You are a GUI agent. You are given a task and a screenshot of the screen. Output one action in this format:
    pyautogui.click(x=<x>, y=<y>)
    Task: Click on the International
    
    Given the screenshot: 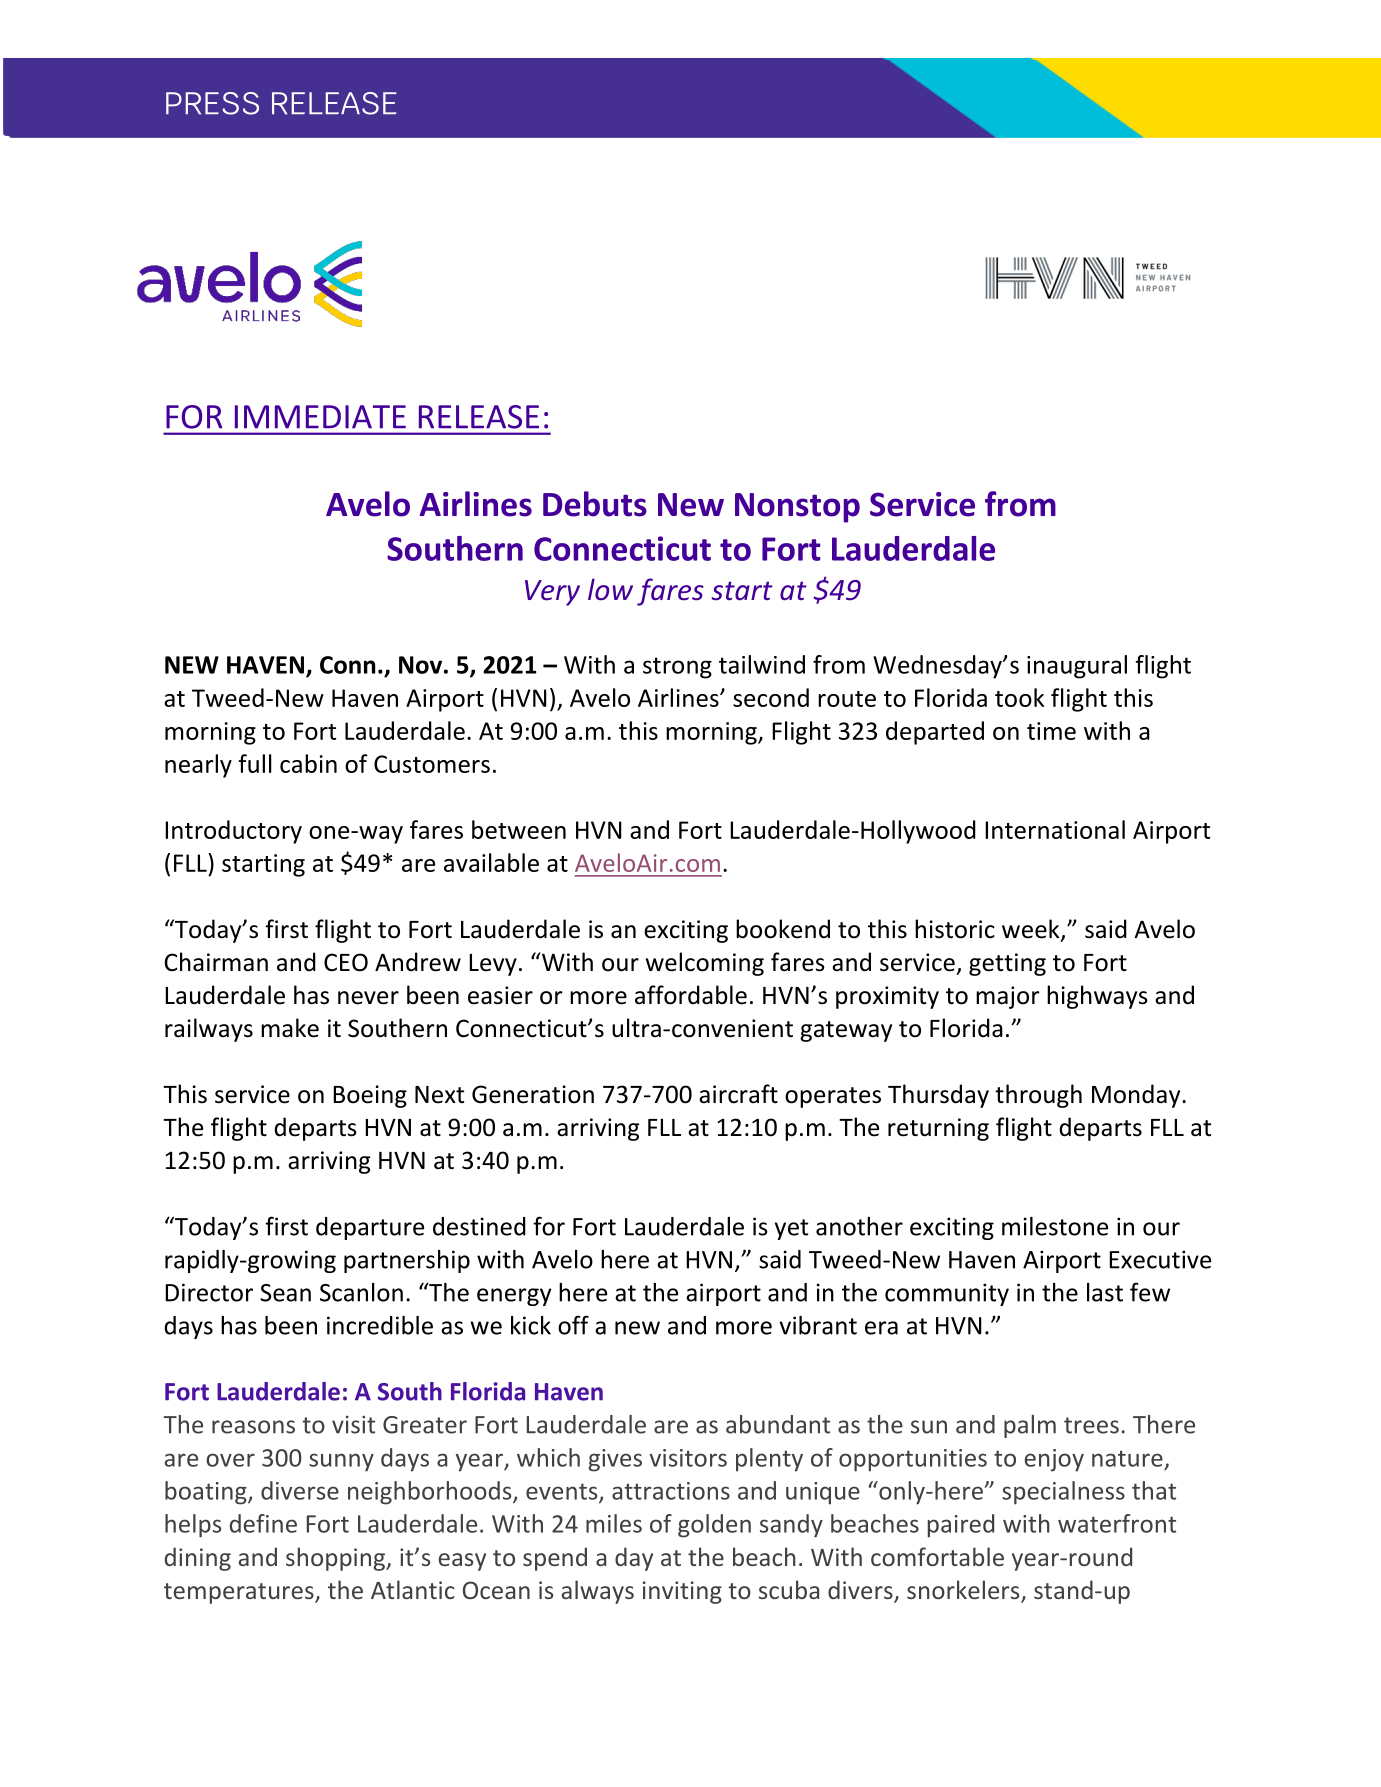 What is the action you would take?
    pyautogui.click(x=1055, y=829)
